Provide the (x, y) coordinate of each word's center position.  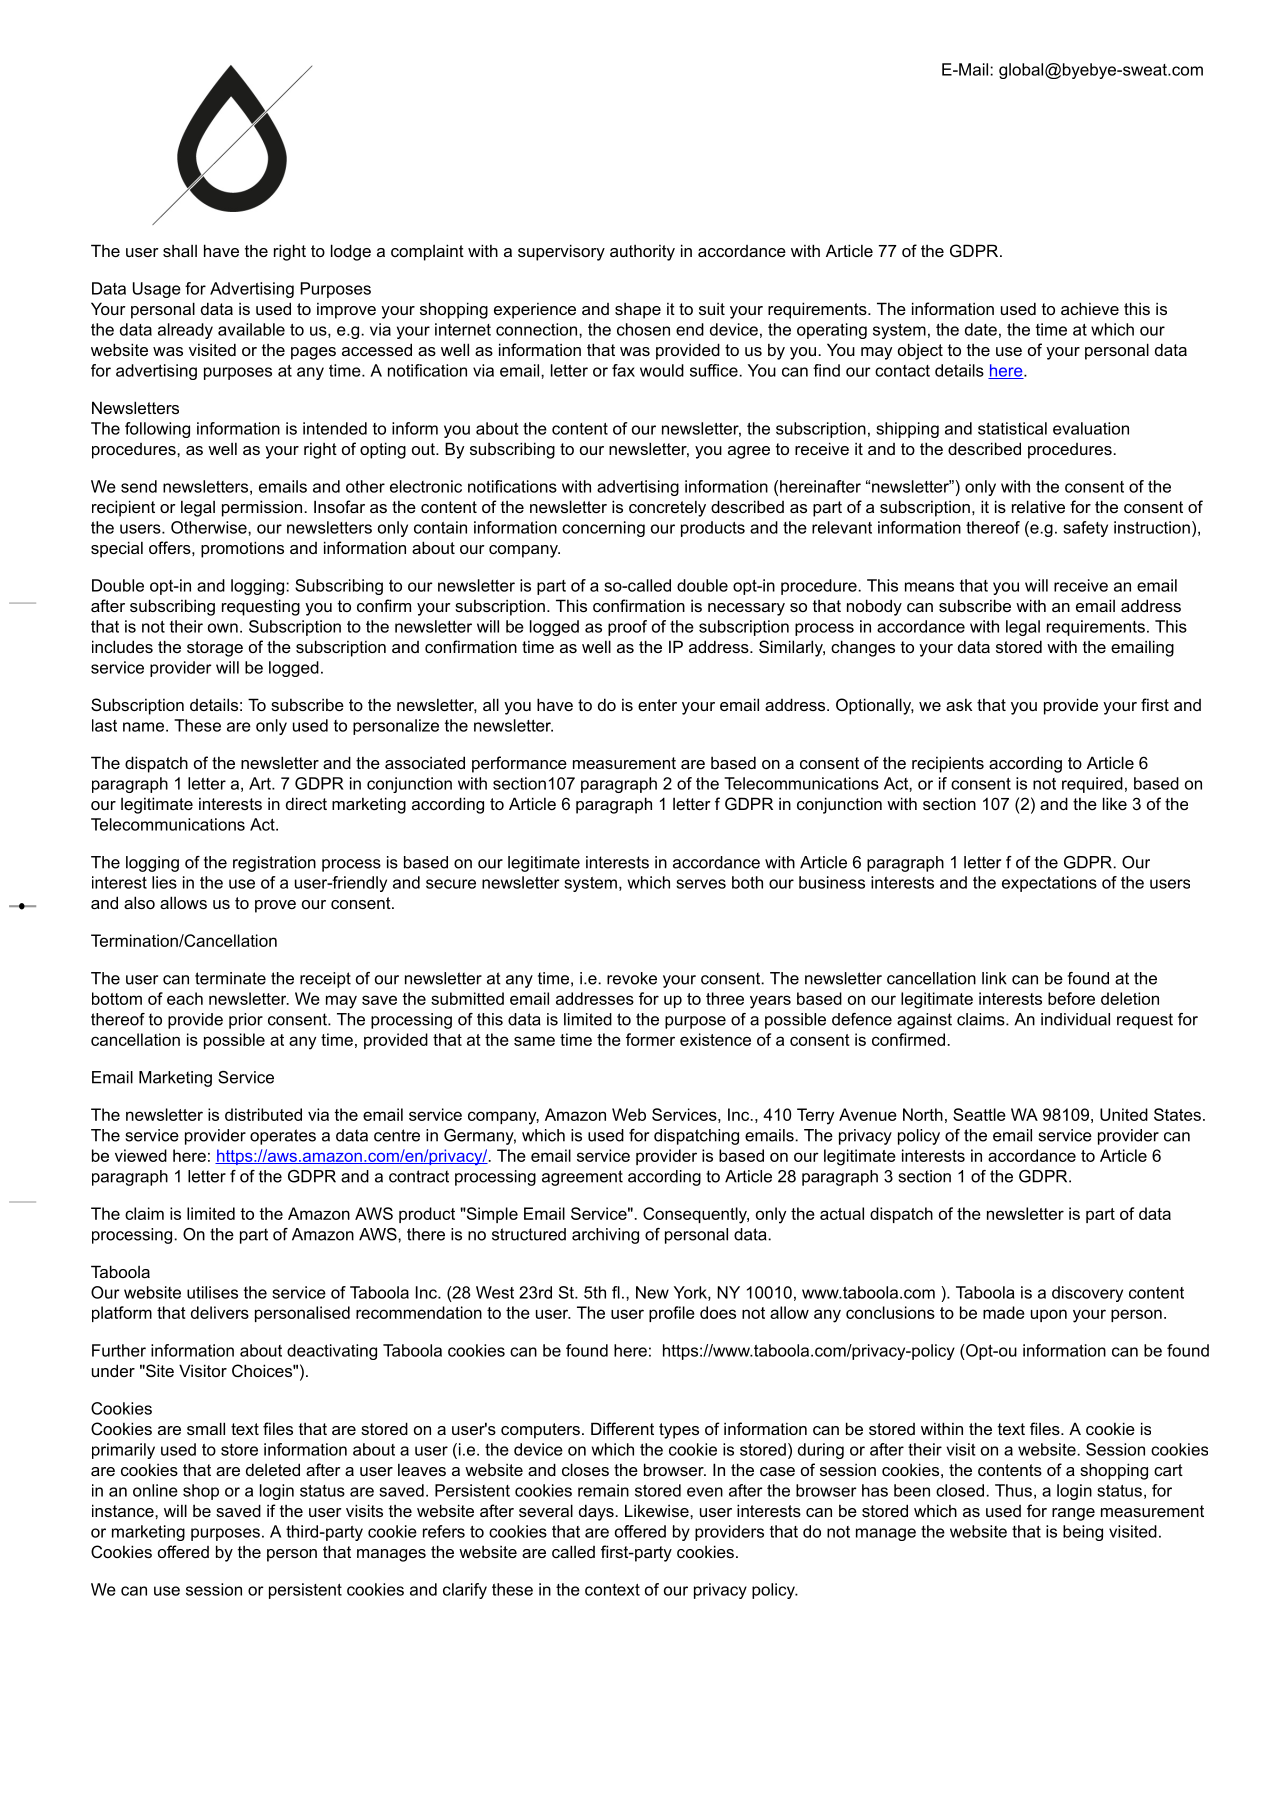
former (650, 1039)
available (251, 329)
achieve (1090, 308)
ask (959, 705)
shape (638, 310)
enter (657, 705)
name (145, 727)
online (155, 1490)
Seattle (979, 1114)
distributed (263, 1114)
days (597, 1512)
